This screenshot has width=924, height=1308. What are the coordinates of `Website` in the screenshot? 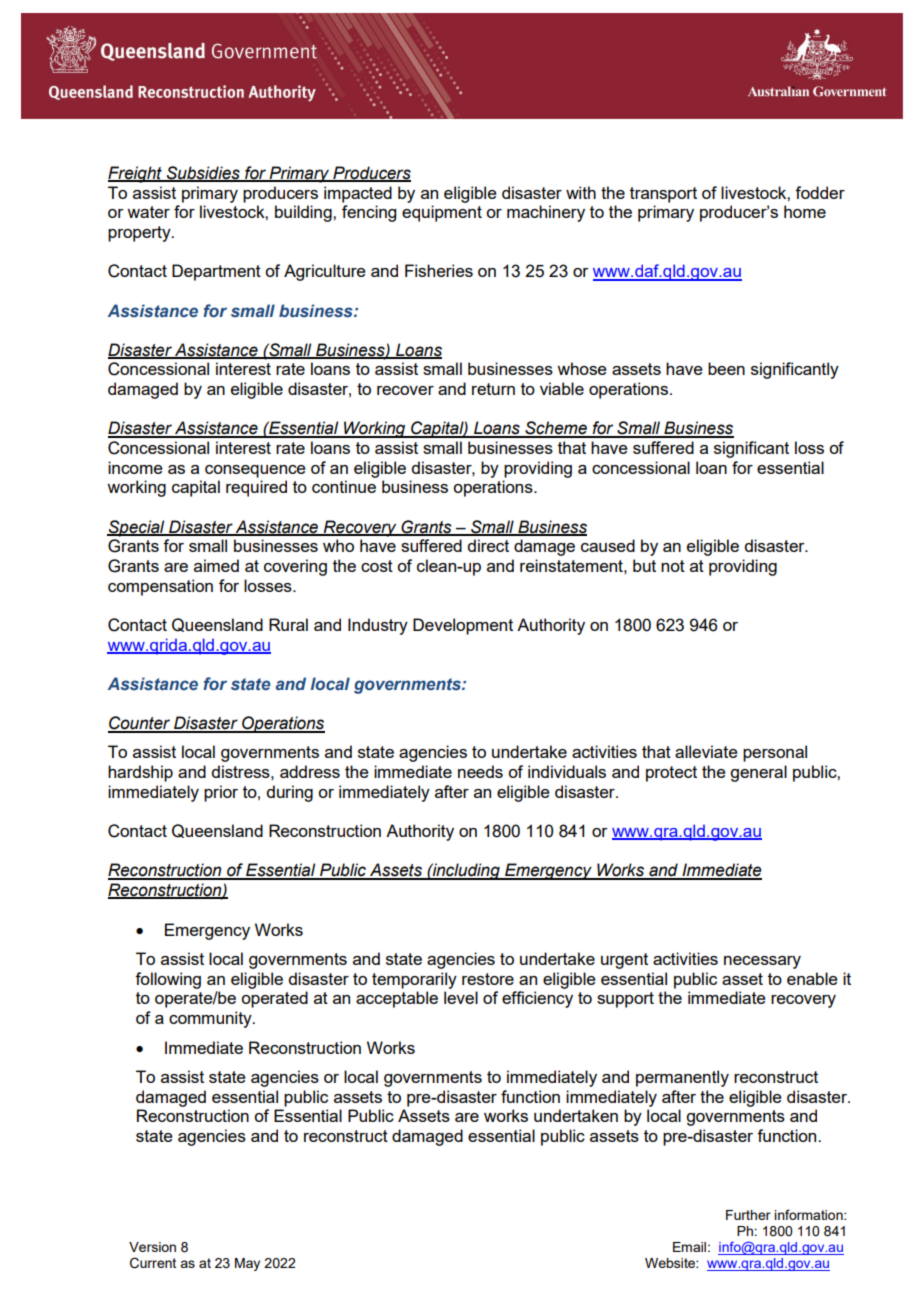 It's located at (671, 1263).
